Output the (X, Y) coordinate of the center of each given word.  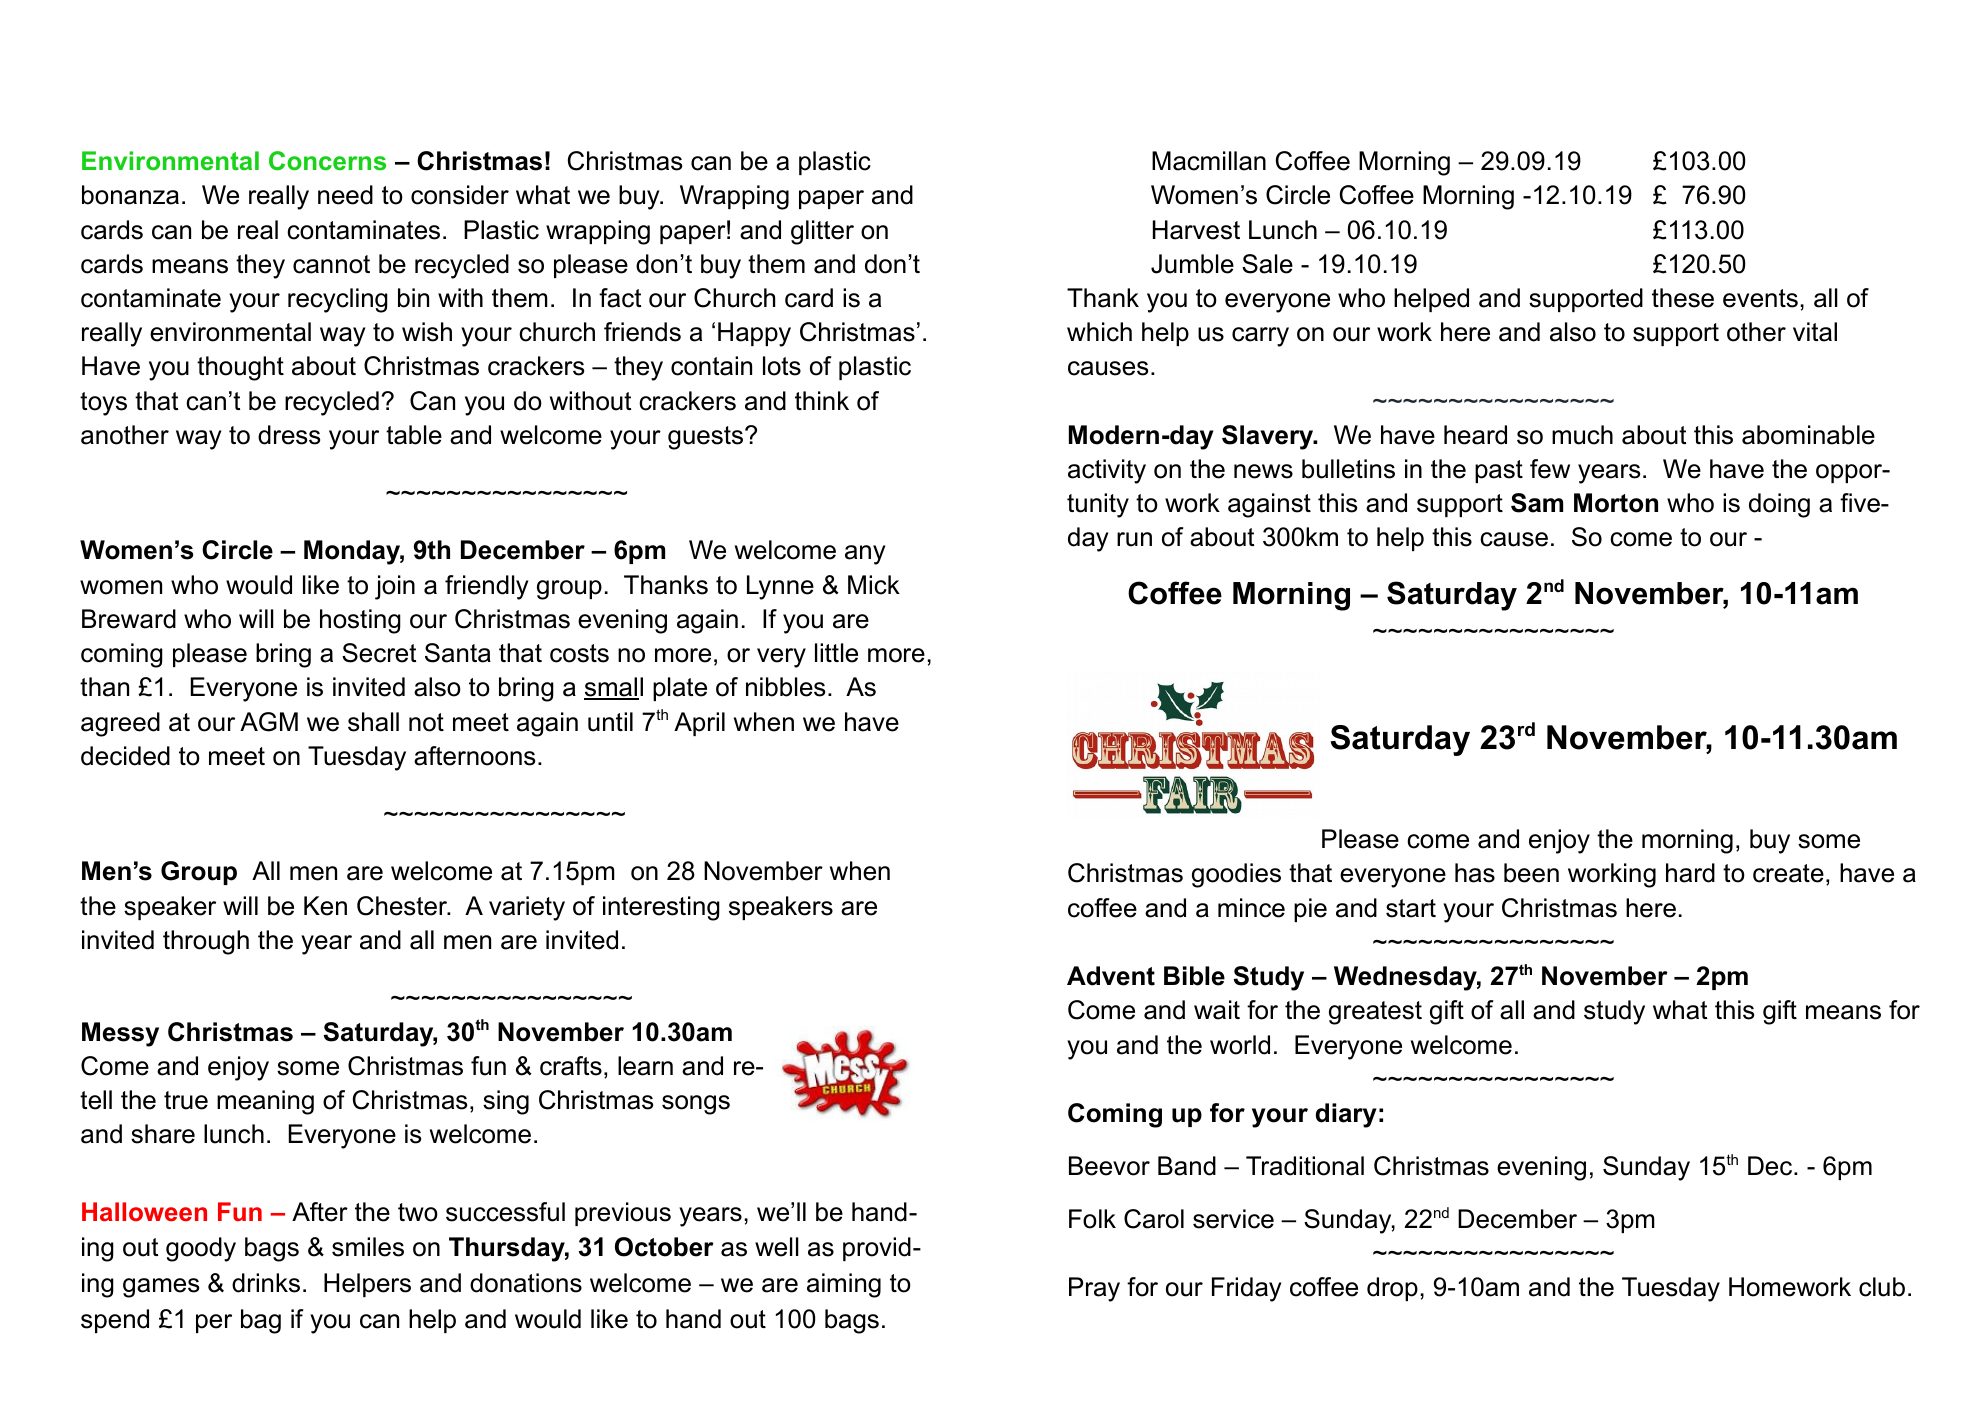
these (1683, 298)
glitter (822, 232)
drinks (266, 1283)
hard (1690, 873)
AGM (269, 722)
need (345, 195)
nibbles (785, 687)
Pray (1094, 1289)
